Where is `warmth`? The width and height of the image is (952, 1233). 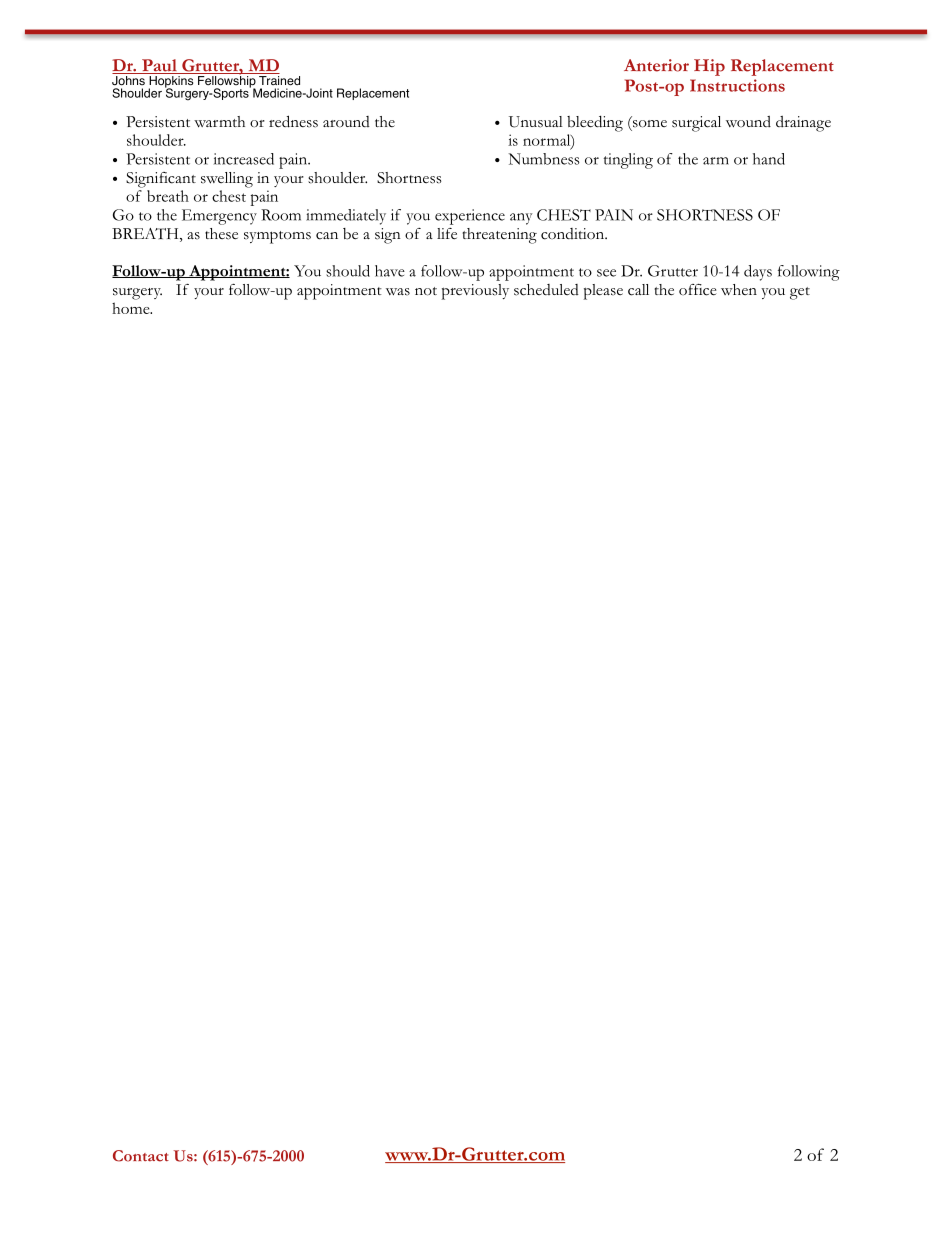
warmth is located at coordinates (219, 122).
